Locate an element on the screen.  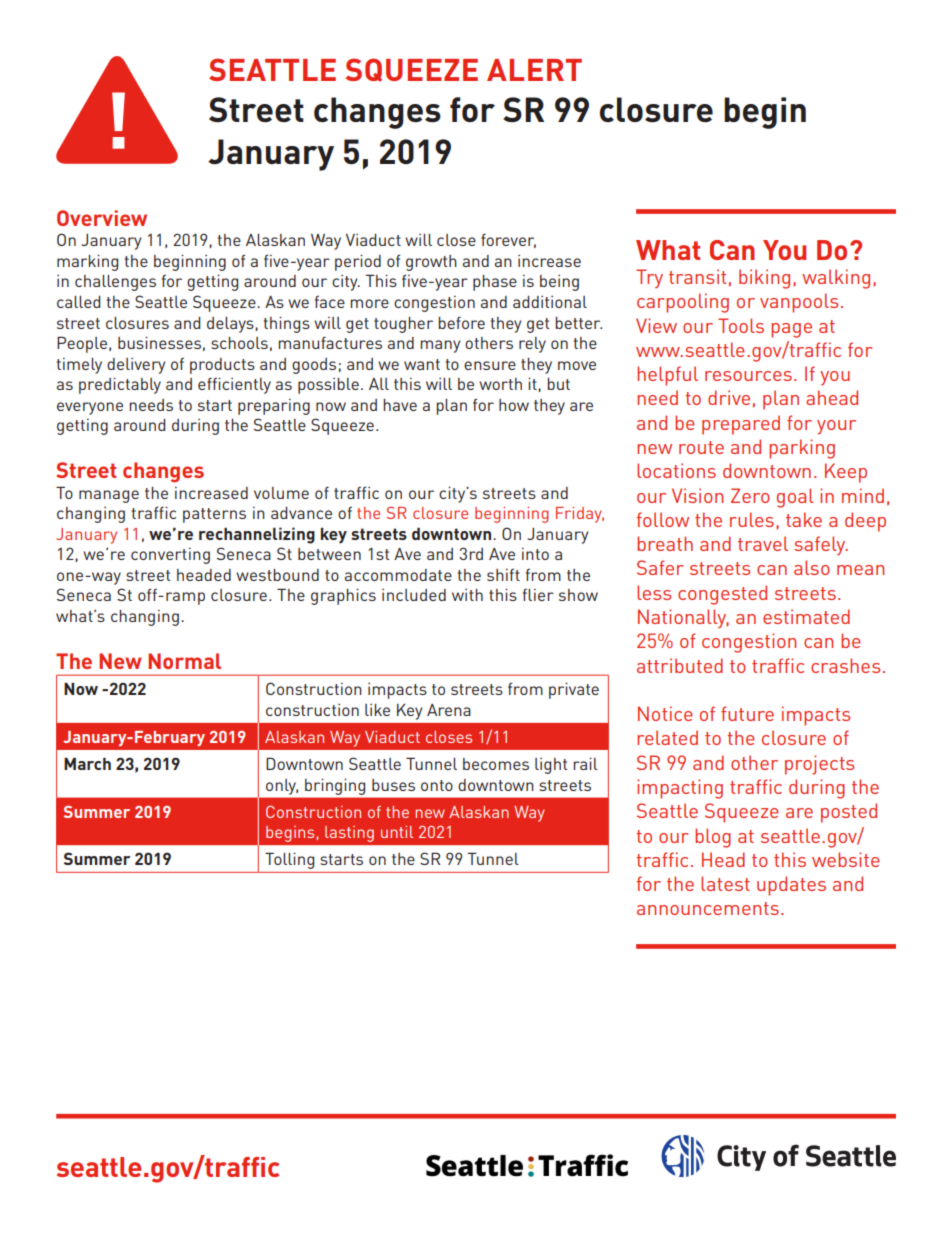
businesses is located at coordinates (159, 343).
